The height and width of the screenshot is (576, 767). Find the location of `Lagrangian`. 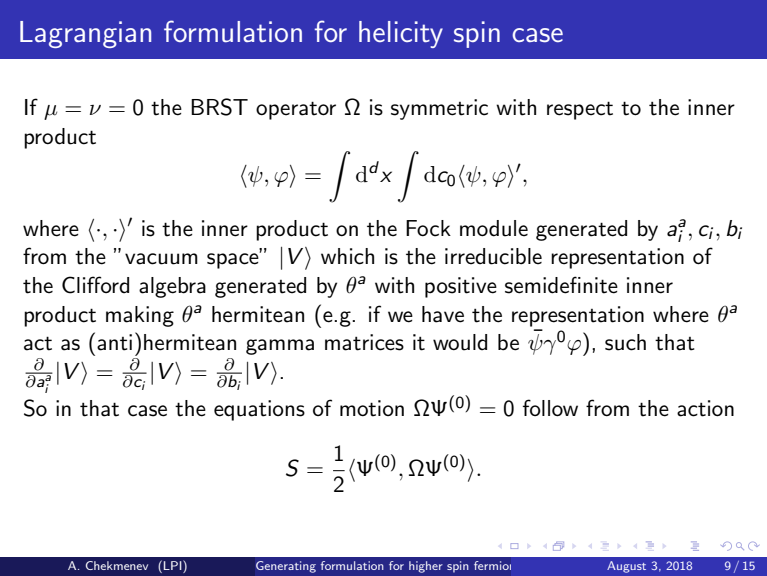

Lagrangian is located at coordinates (85, 34).
